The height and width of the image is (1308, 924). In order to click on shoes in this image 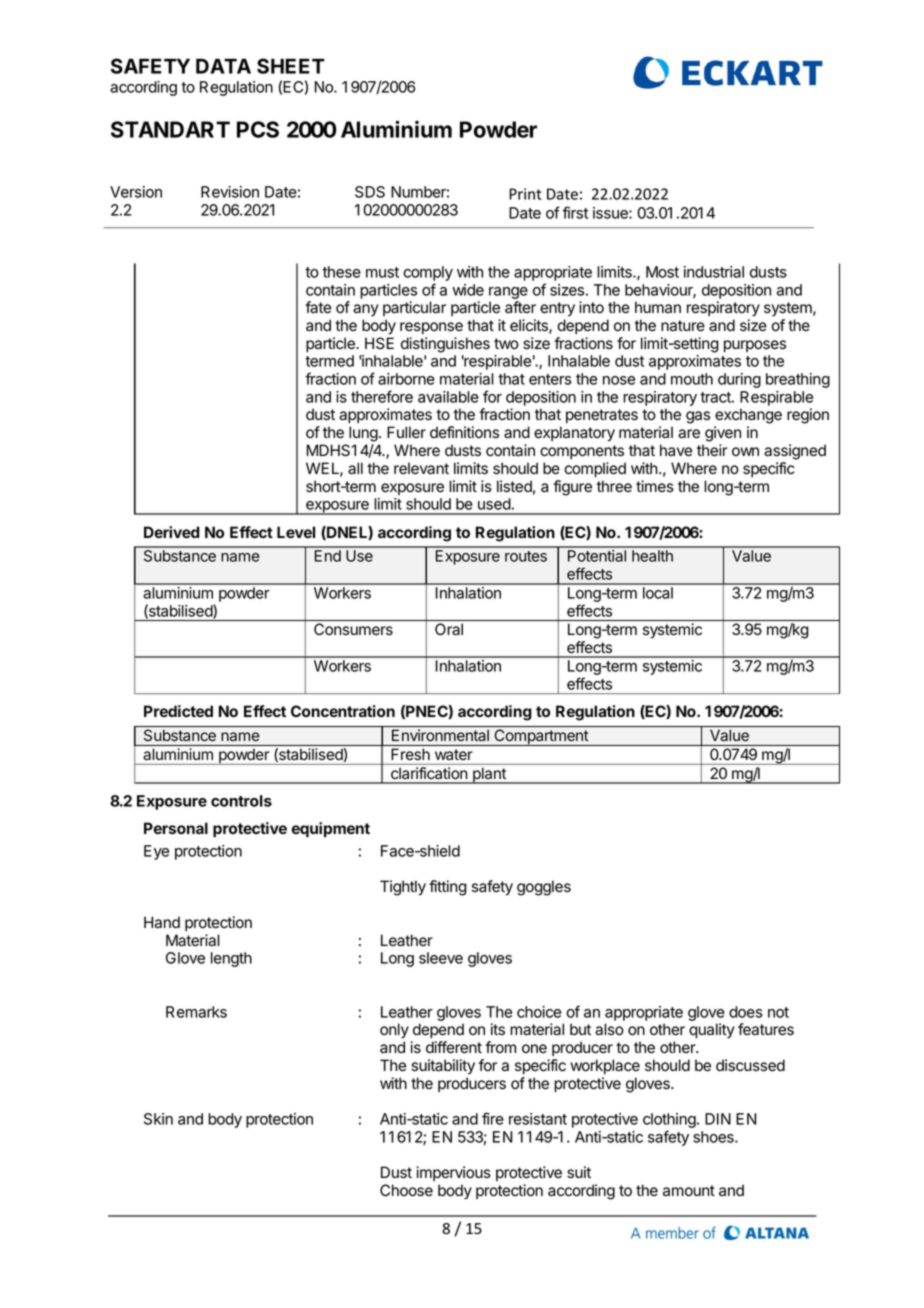, I will do `click(714, 1137)`.
